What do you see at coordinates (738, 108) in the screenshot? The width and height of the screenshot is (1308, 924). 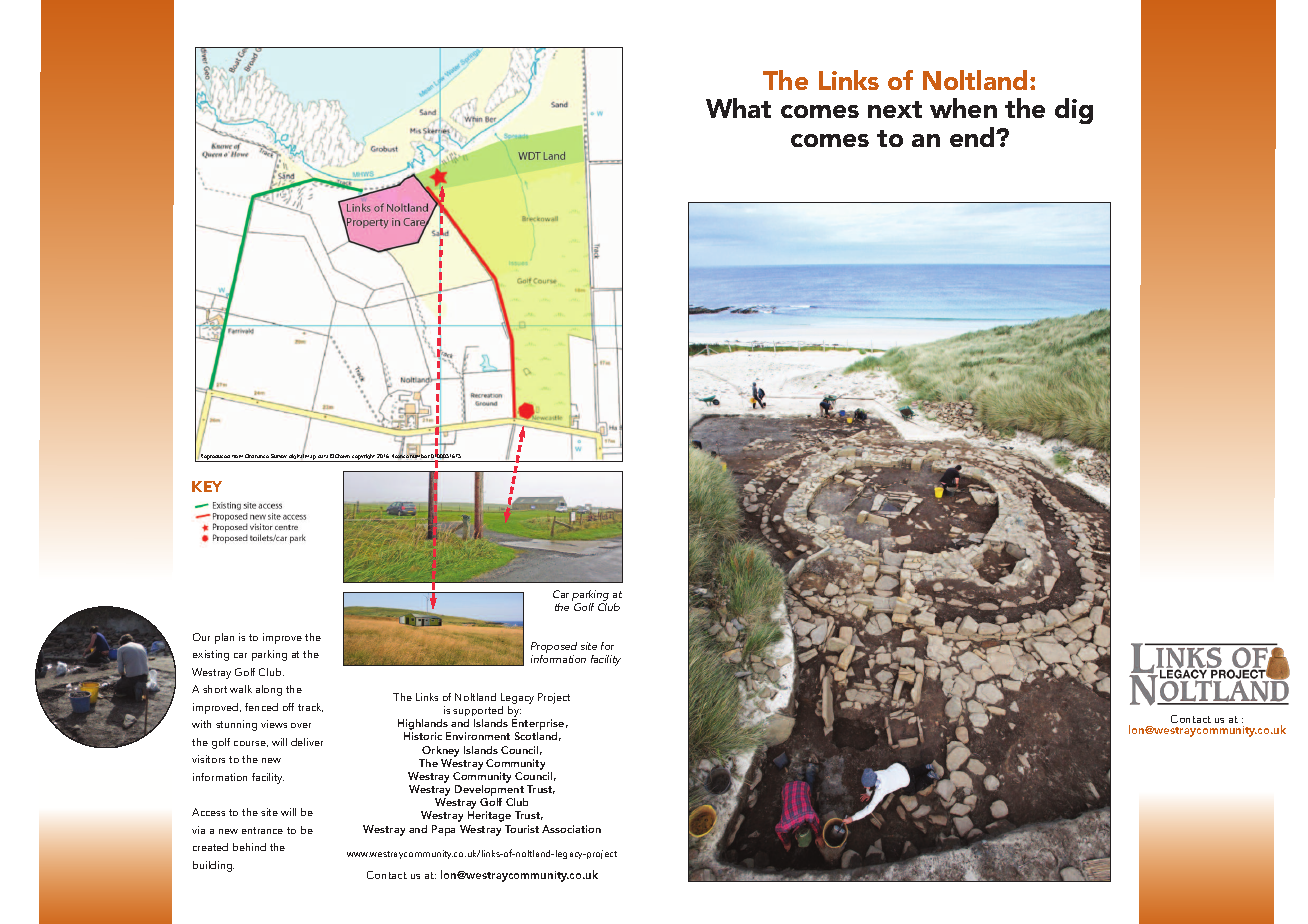 I see `What` at bounding box center [738, 108].
